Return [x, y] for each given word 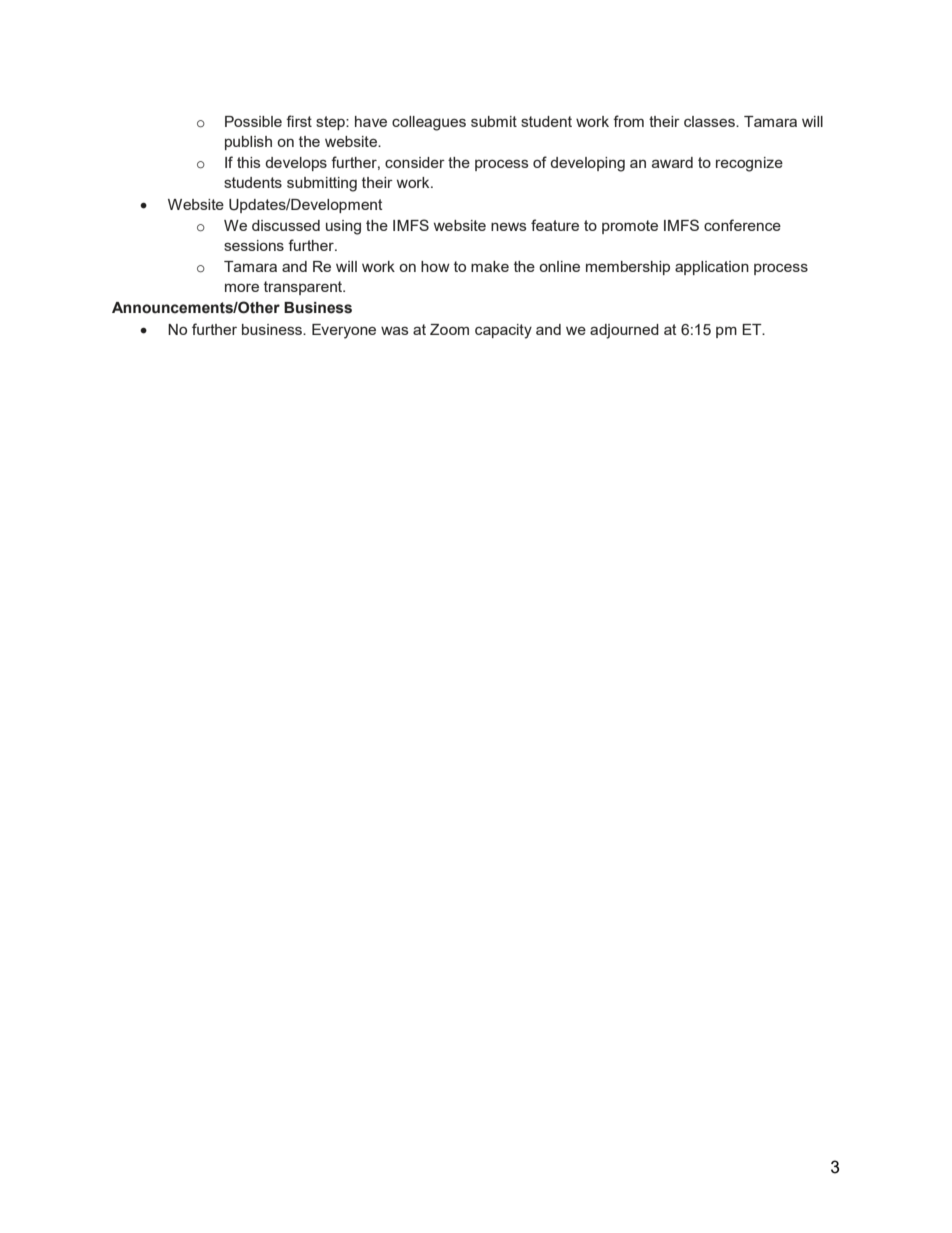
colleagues [429, 123]
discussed [286, 225]
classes [710, 121]
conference [742, 225]
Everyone [344, 331]
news [509, 226]
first [299, 121]
